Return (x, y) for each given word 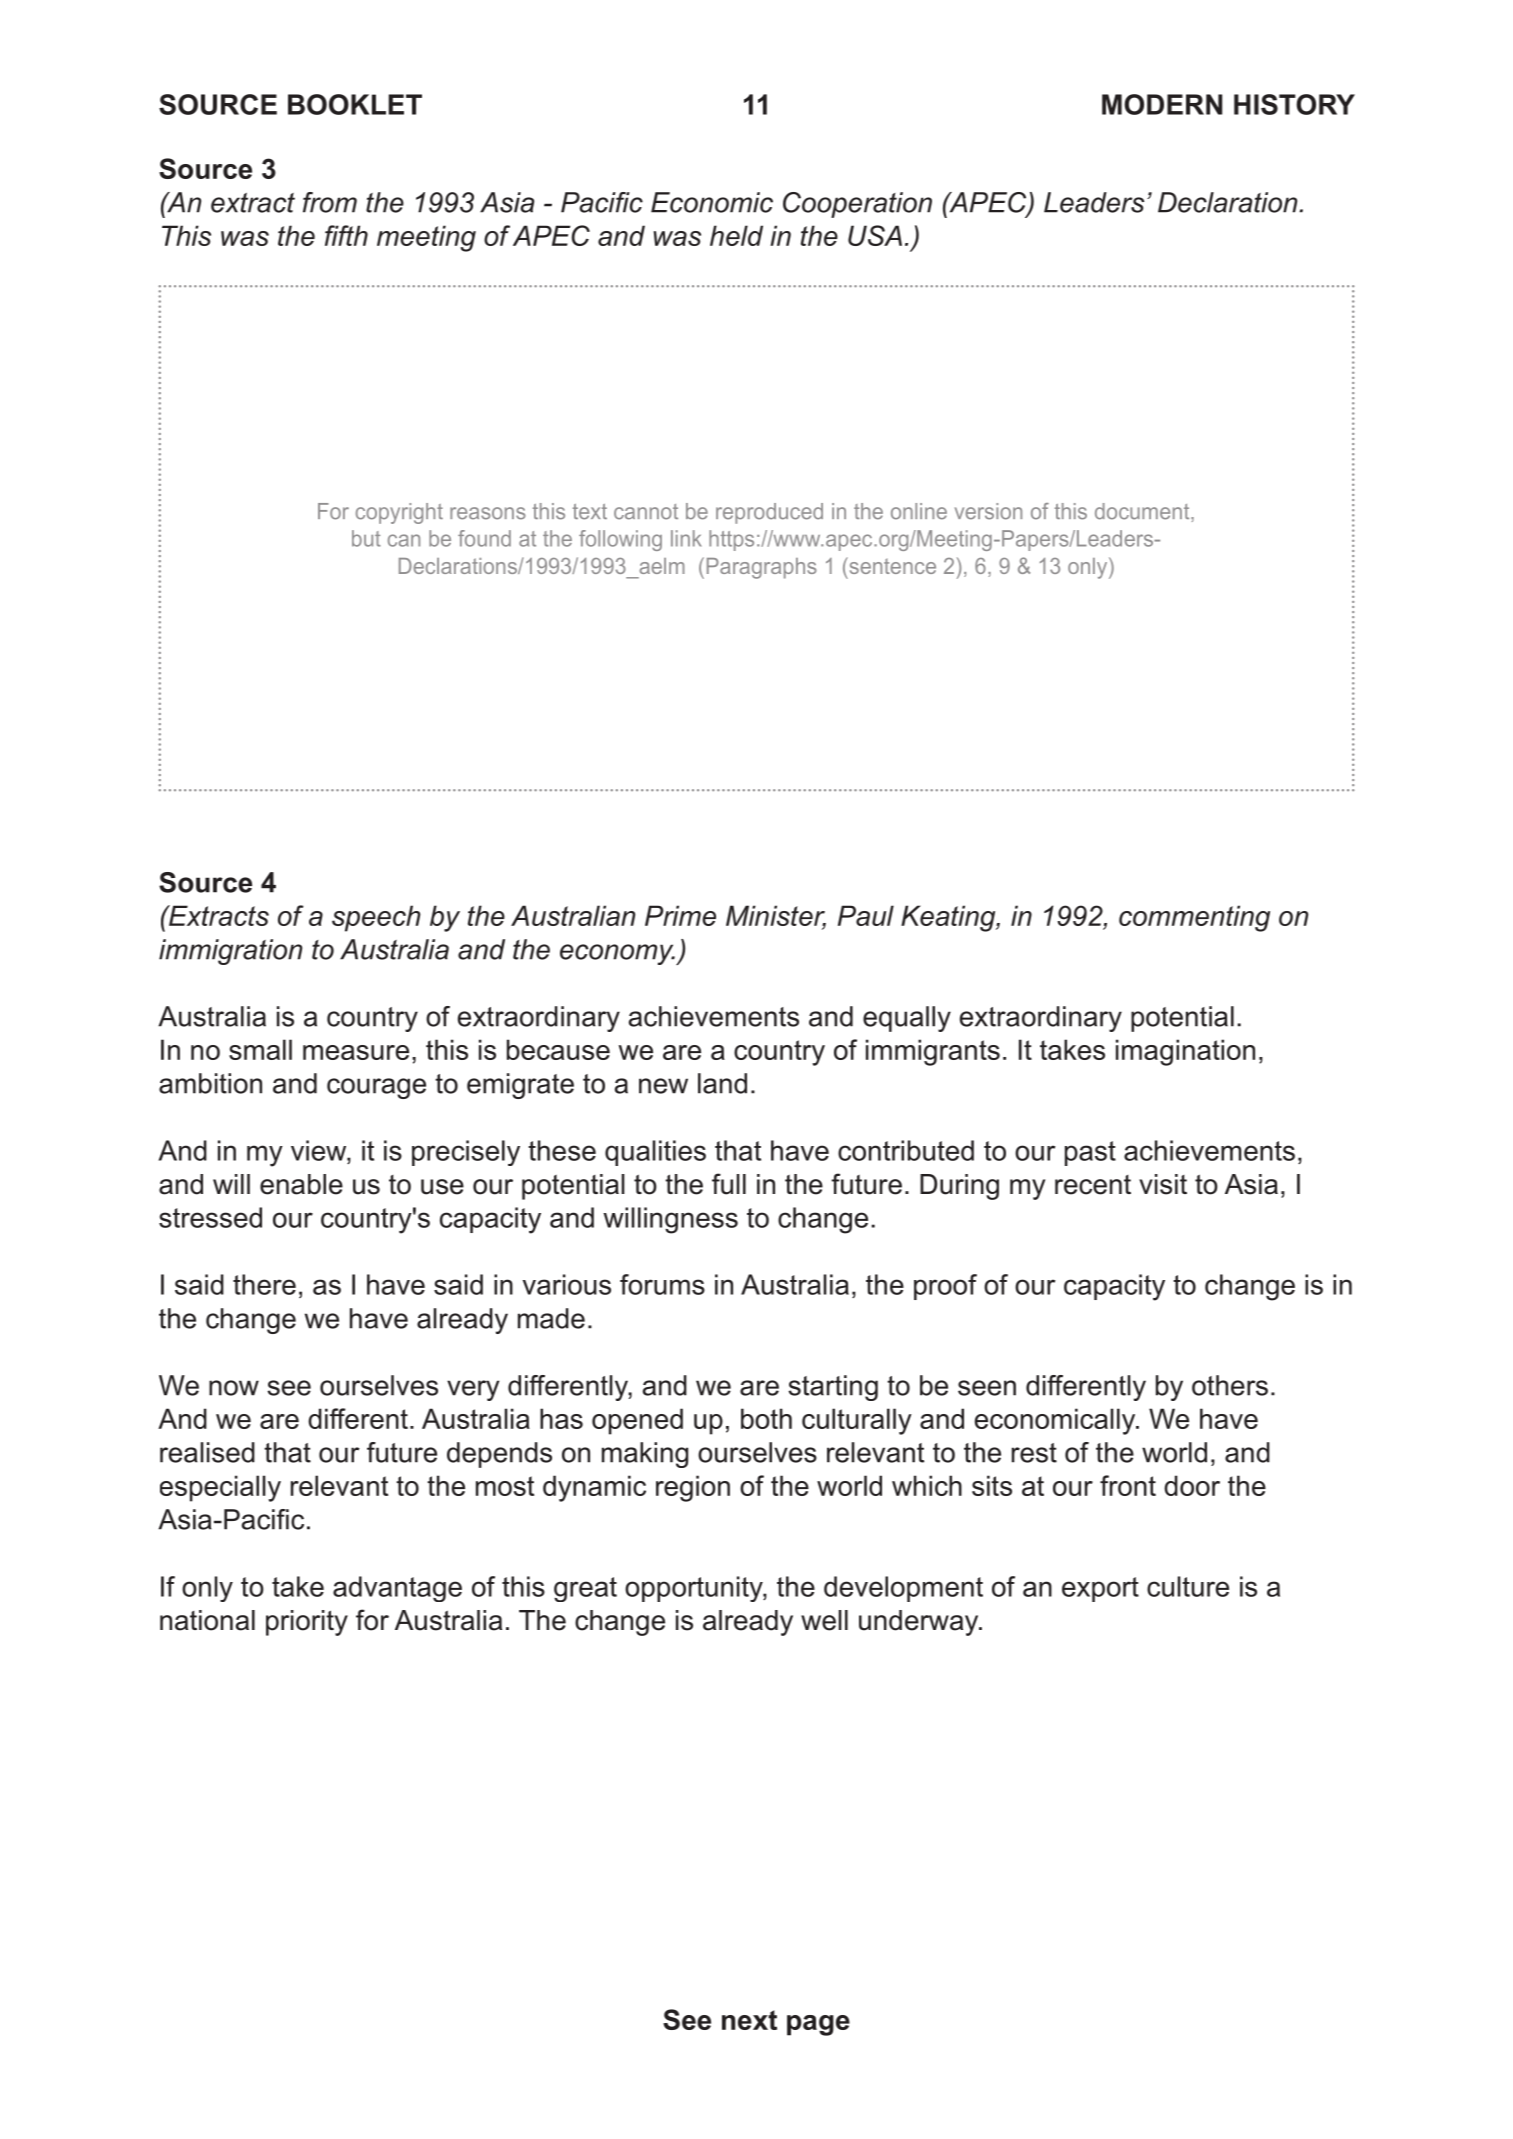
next (749, 2020)
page (818, 2025)
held (736, 235)
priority (307, 1623)
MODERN (1162, 104)
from (330, 202)
